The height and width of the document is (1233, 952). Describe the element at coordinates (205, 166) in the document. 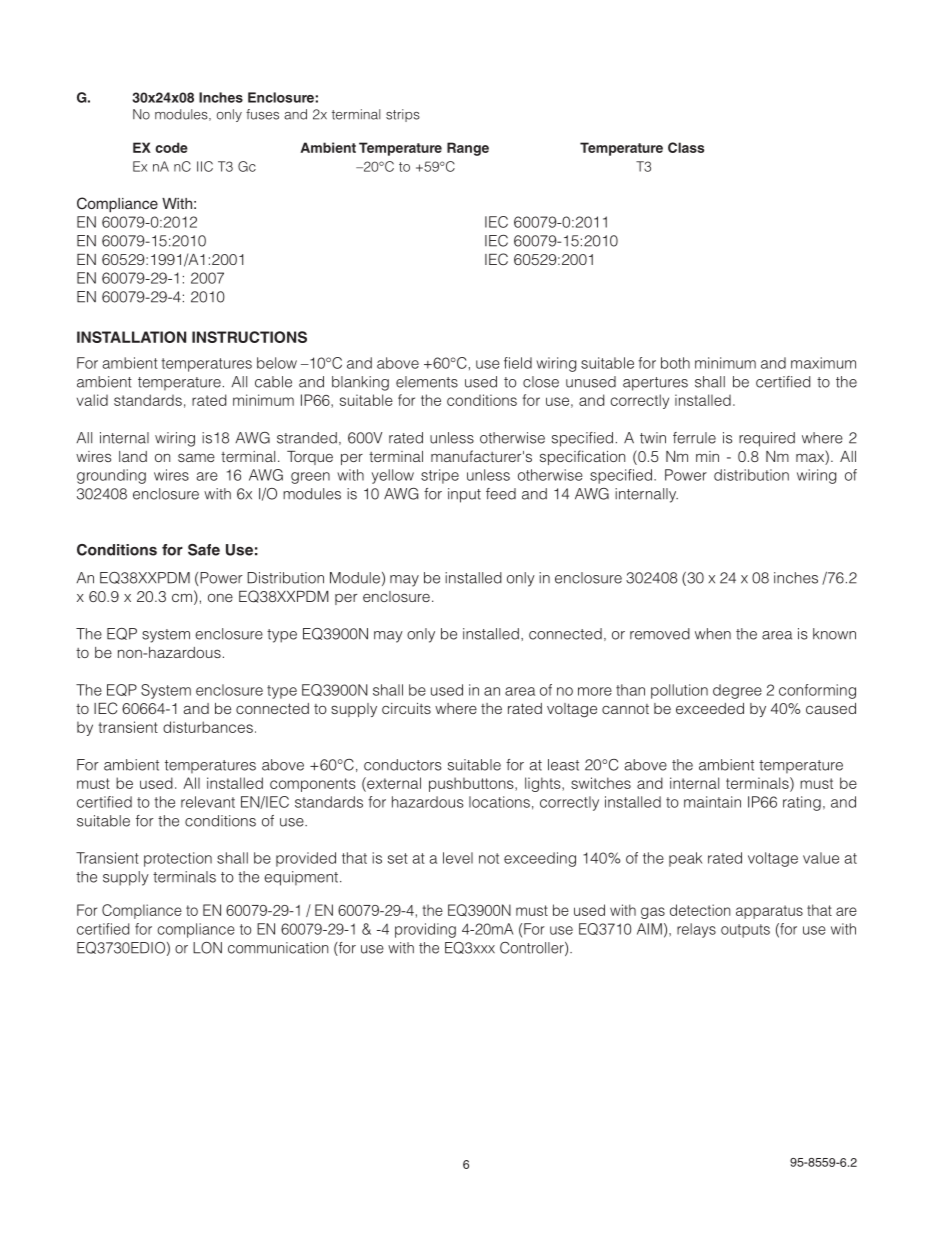

I see `IIC` at that location.
